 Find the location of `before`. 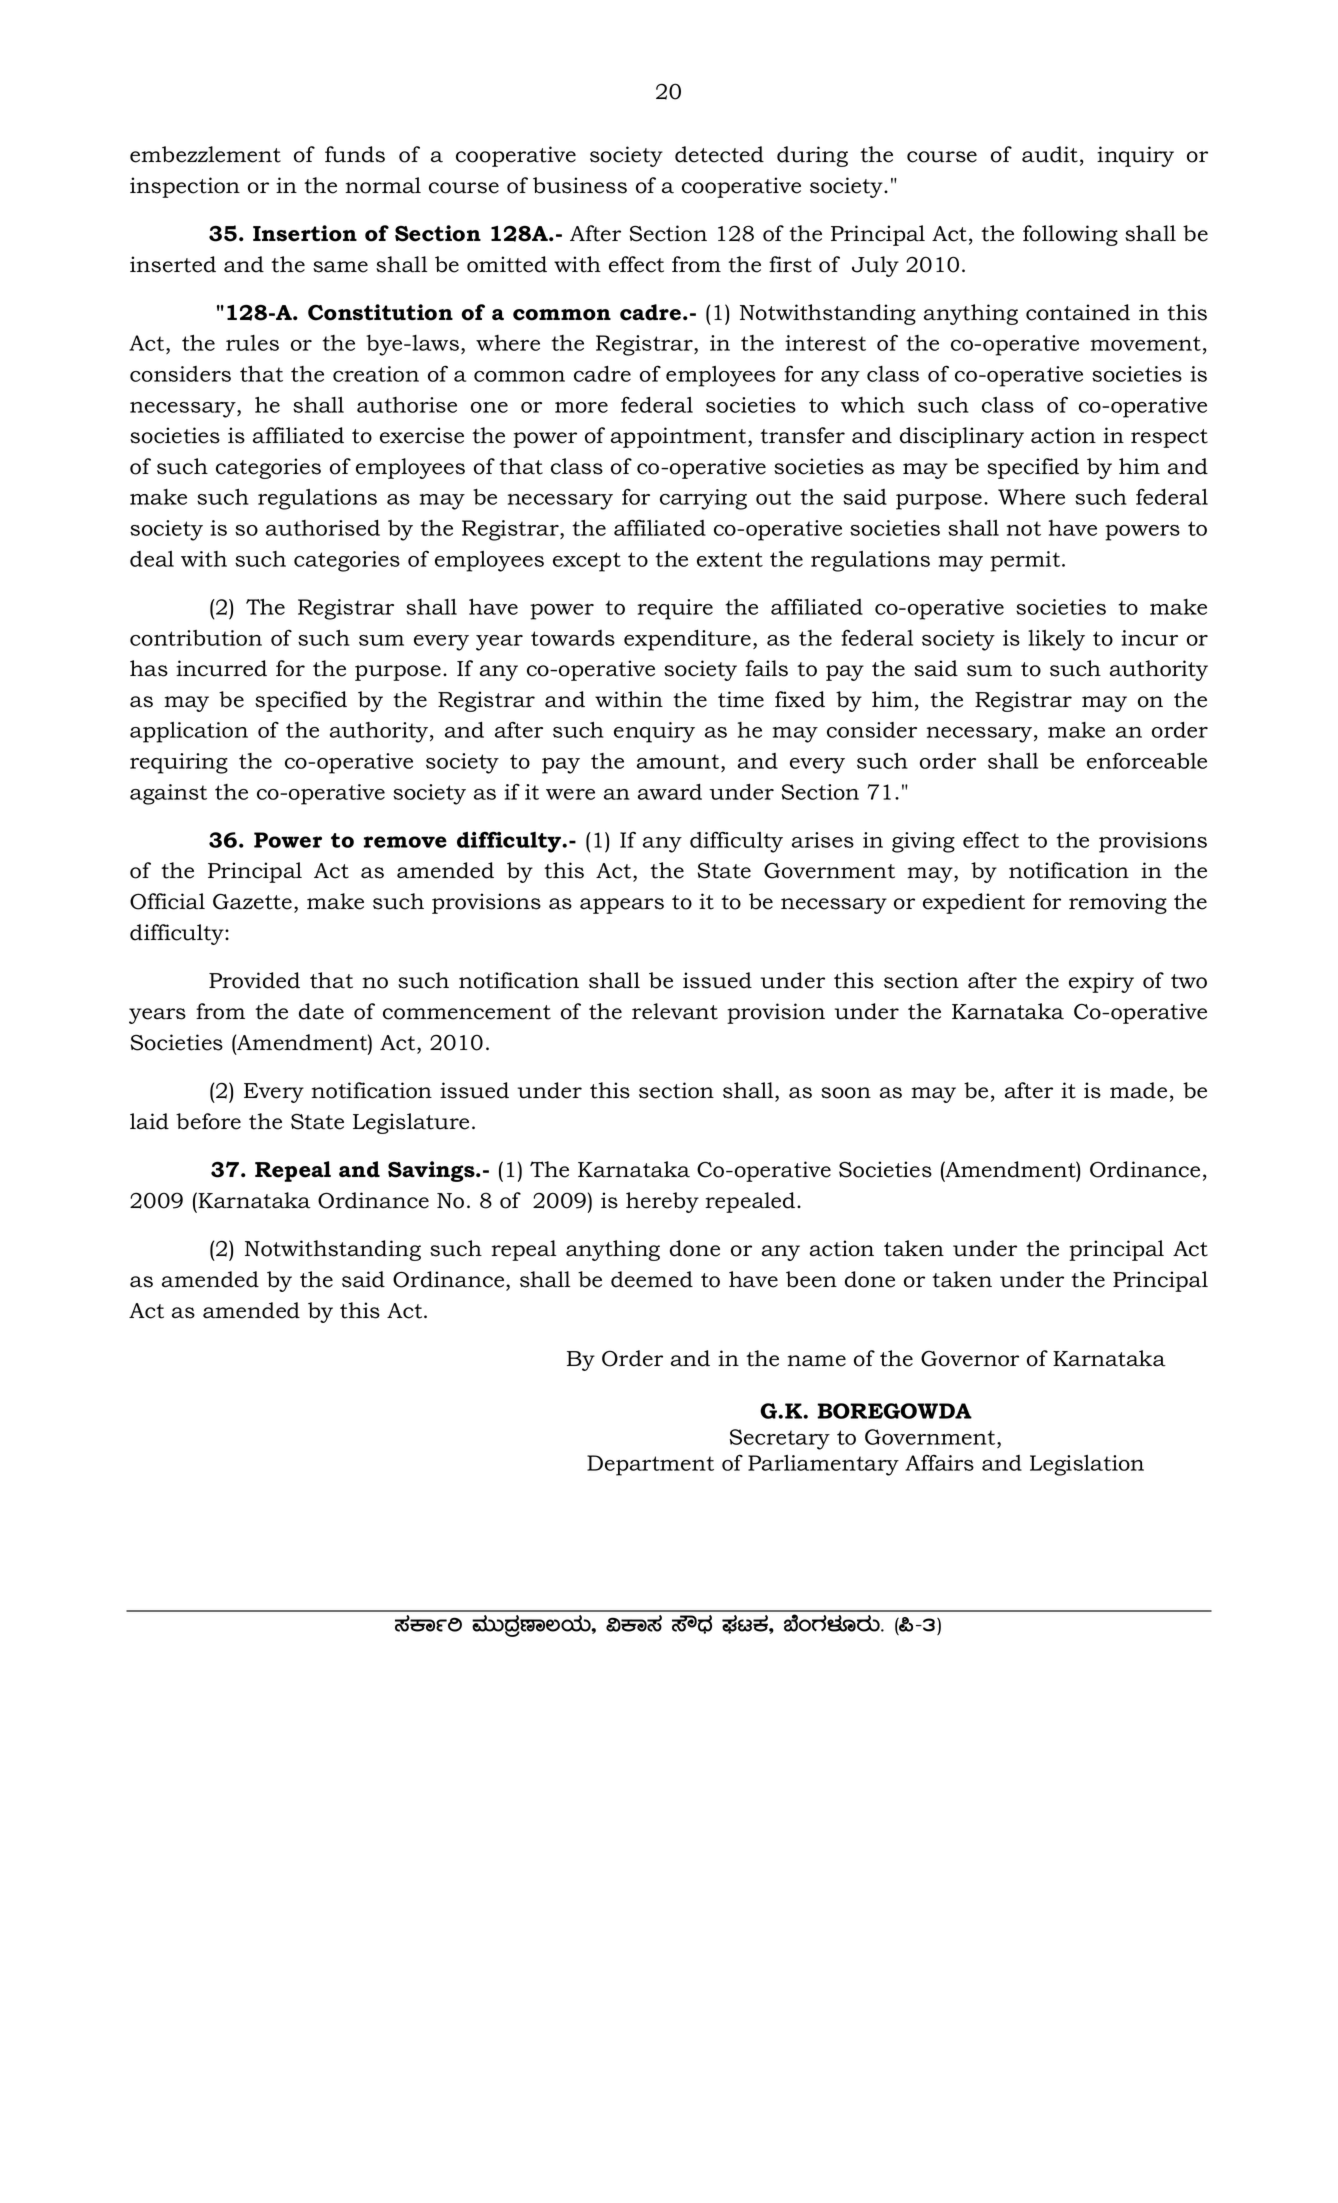

before is located at coordinates (208, 1121).
